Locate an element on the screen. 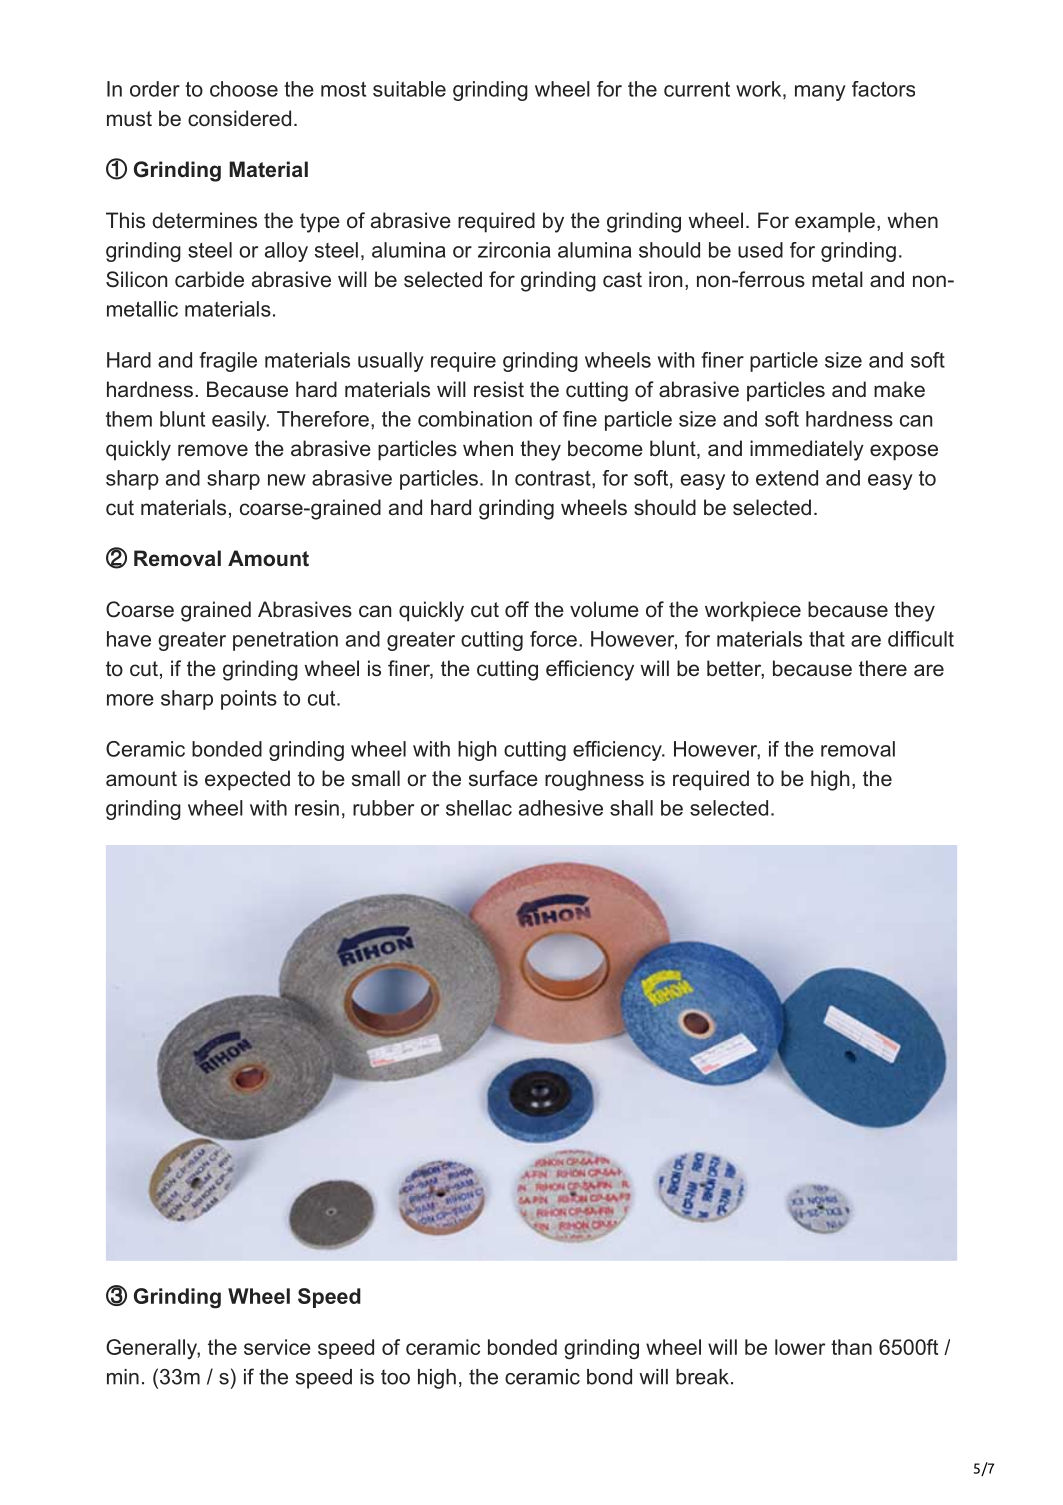 This screenshot has width=1063, height=1505. many is located at coordinates (820, 93).
